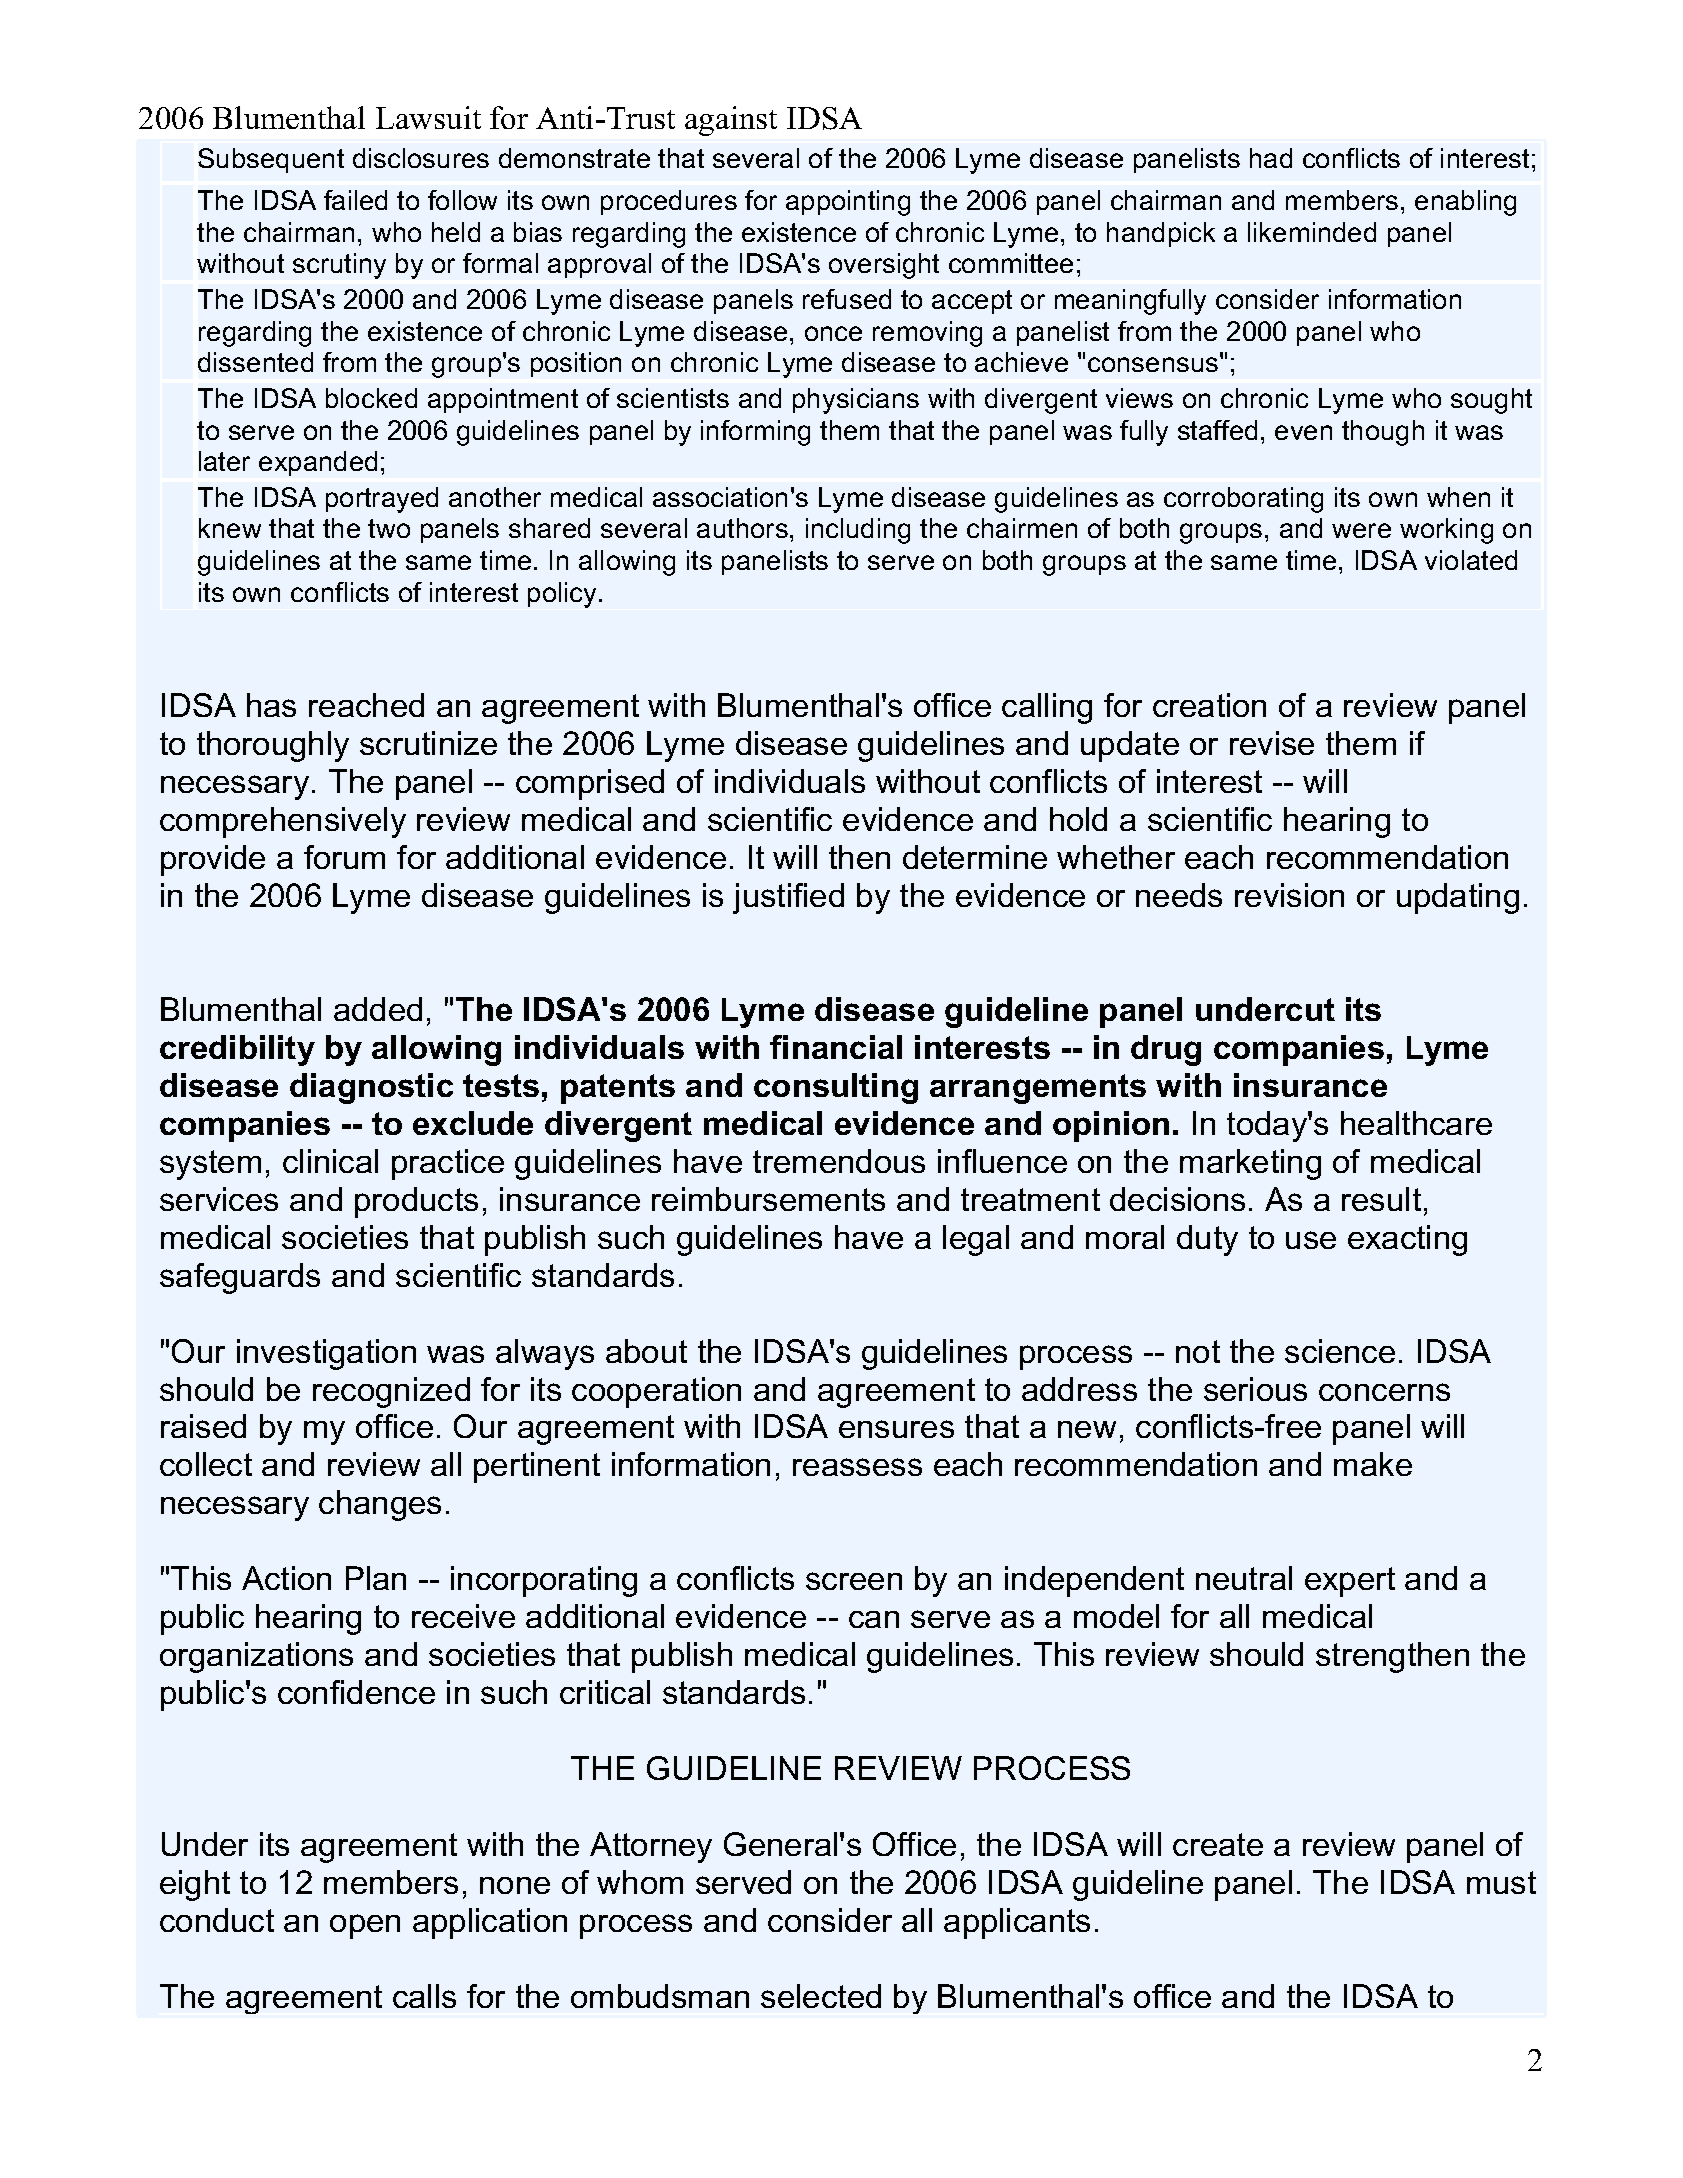 The image size is (1683, 2178). Describe the element at coordinates (836, 1047) in the document. I see `financial` at that location.
